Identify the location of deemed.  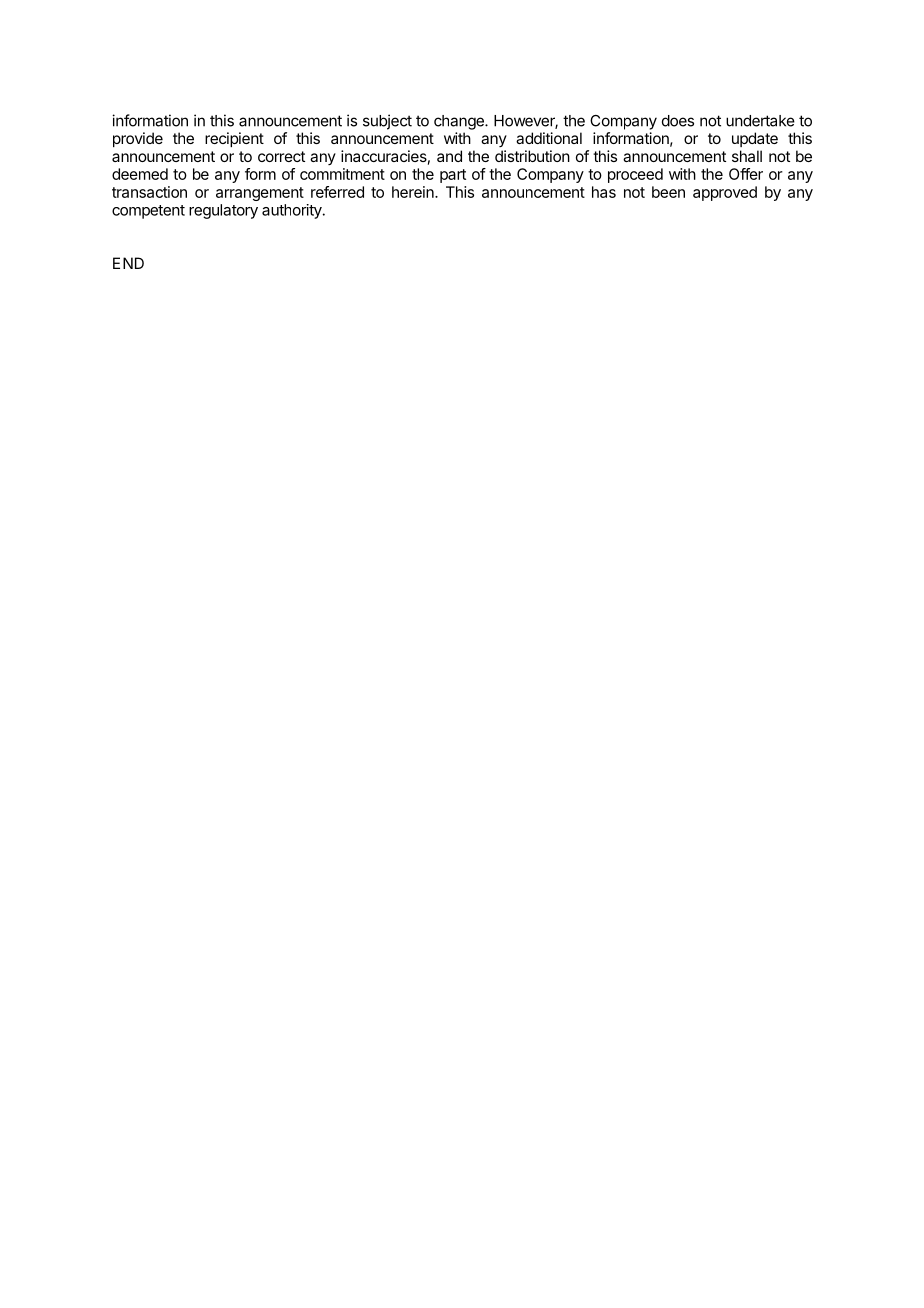
(140, 174).
